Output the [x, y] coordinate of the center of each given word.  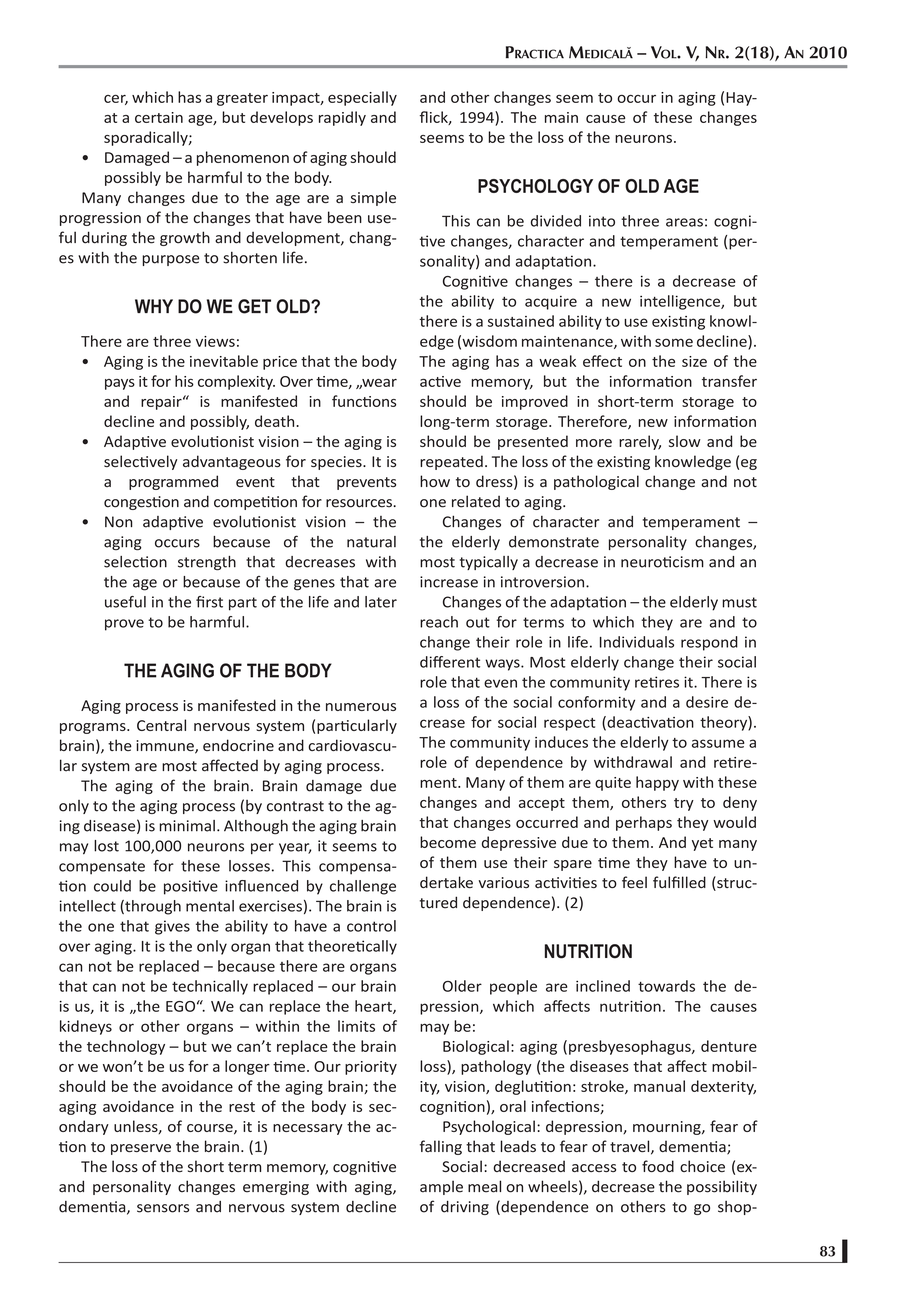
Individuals [637, 642]
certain [159, 117]
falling [441, 1147]
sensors [163, 1208]
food [658, 1166]
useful [125, 602]
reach [439, 622]
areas [684, 222]
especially [362, 98]
